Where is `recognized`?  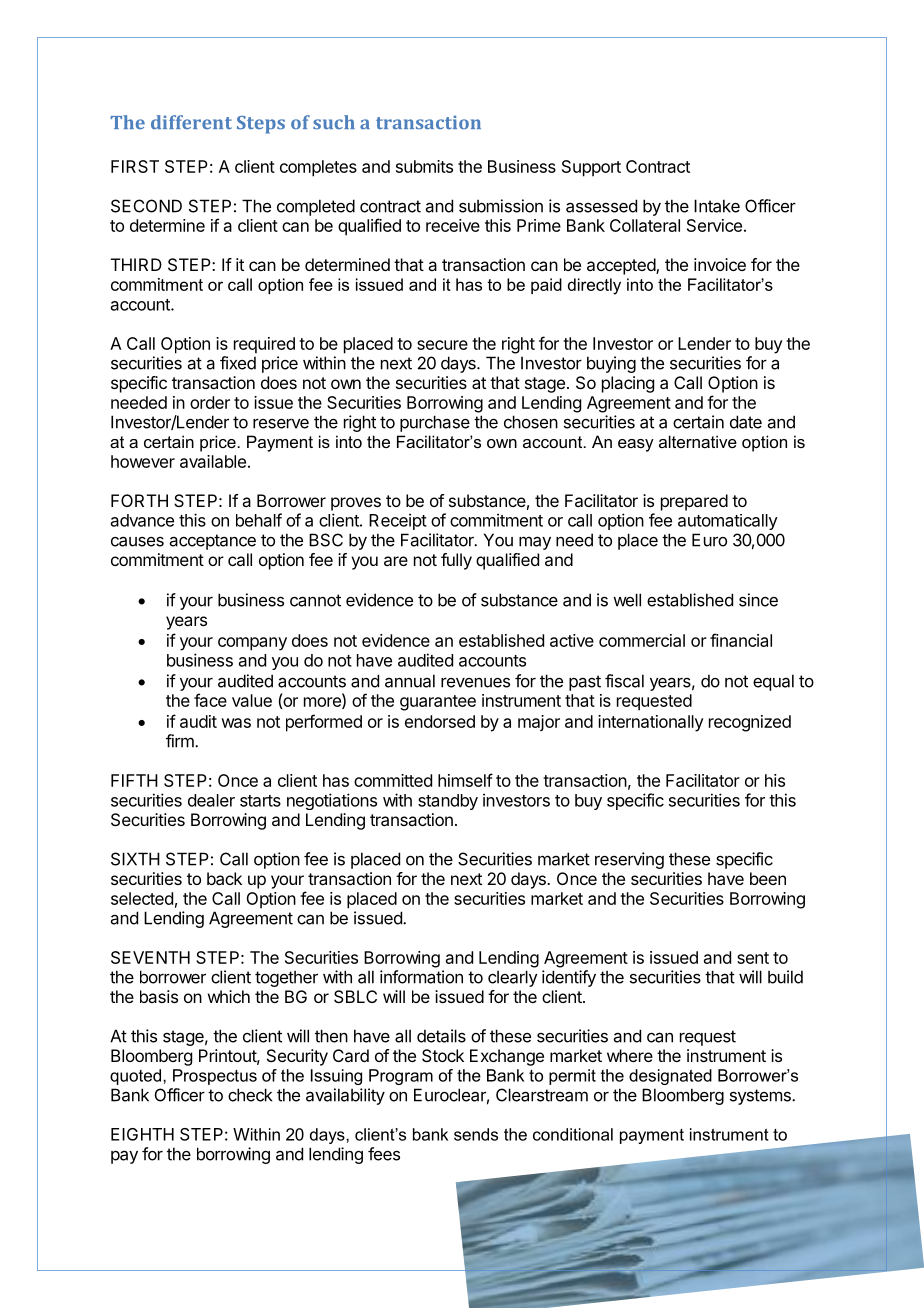
recognized is located at coordinates (750, 723).
